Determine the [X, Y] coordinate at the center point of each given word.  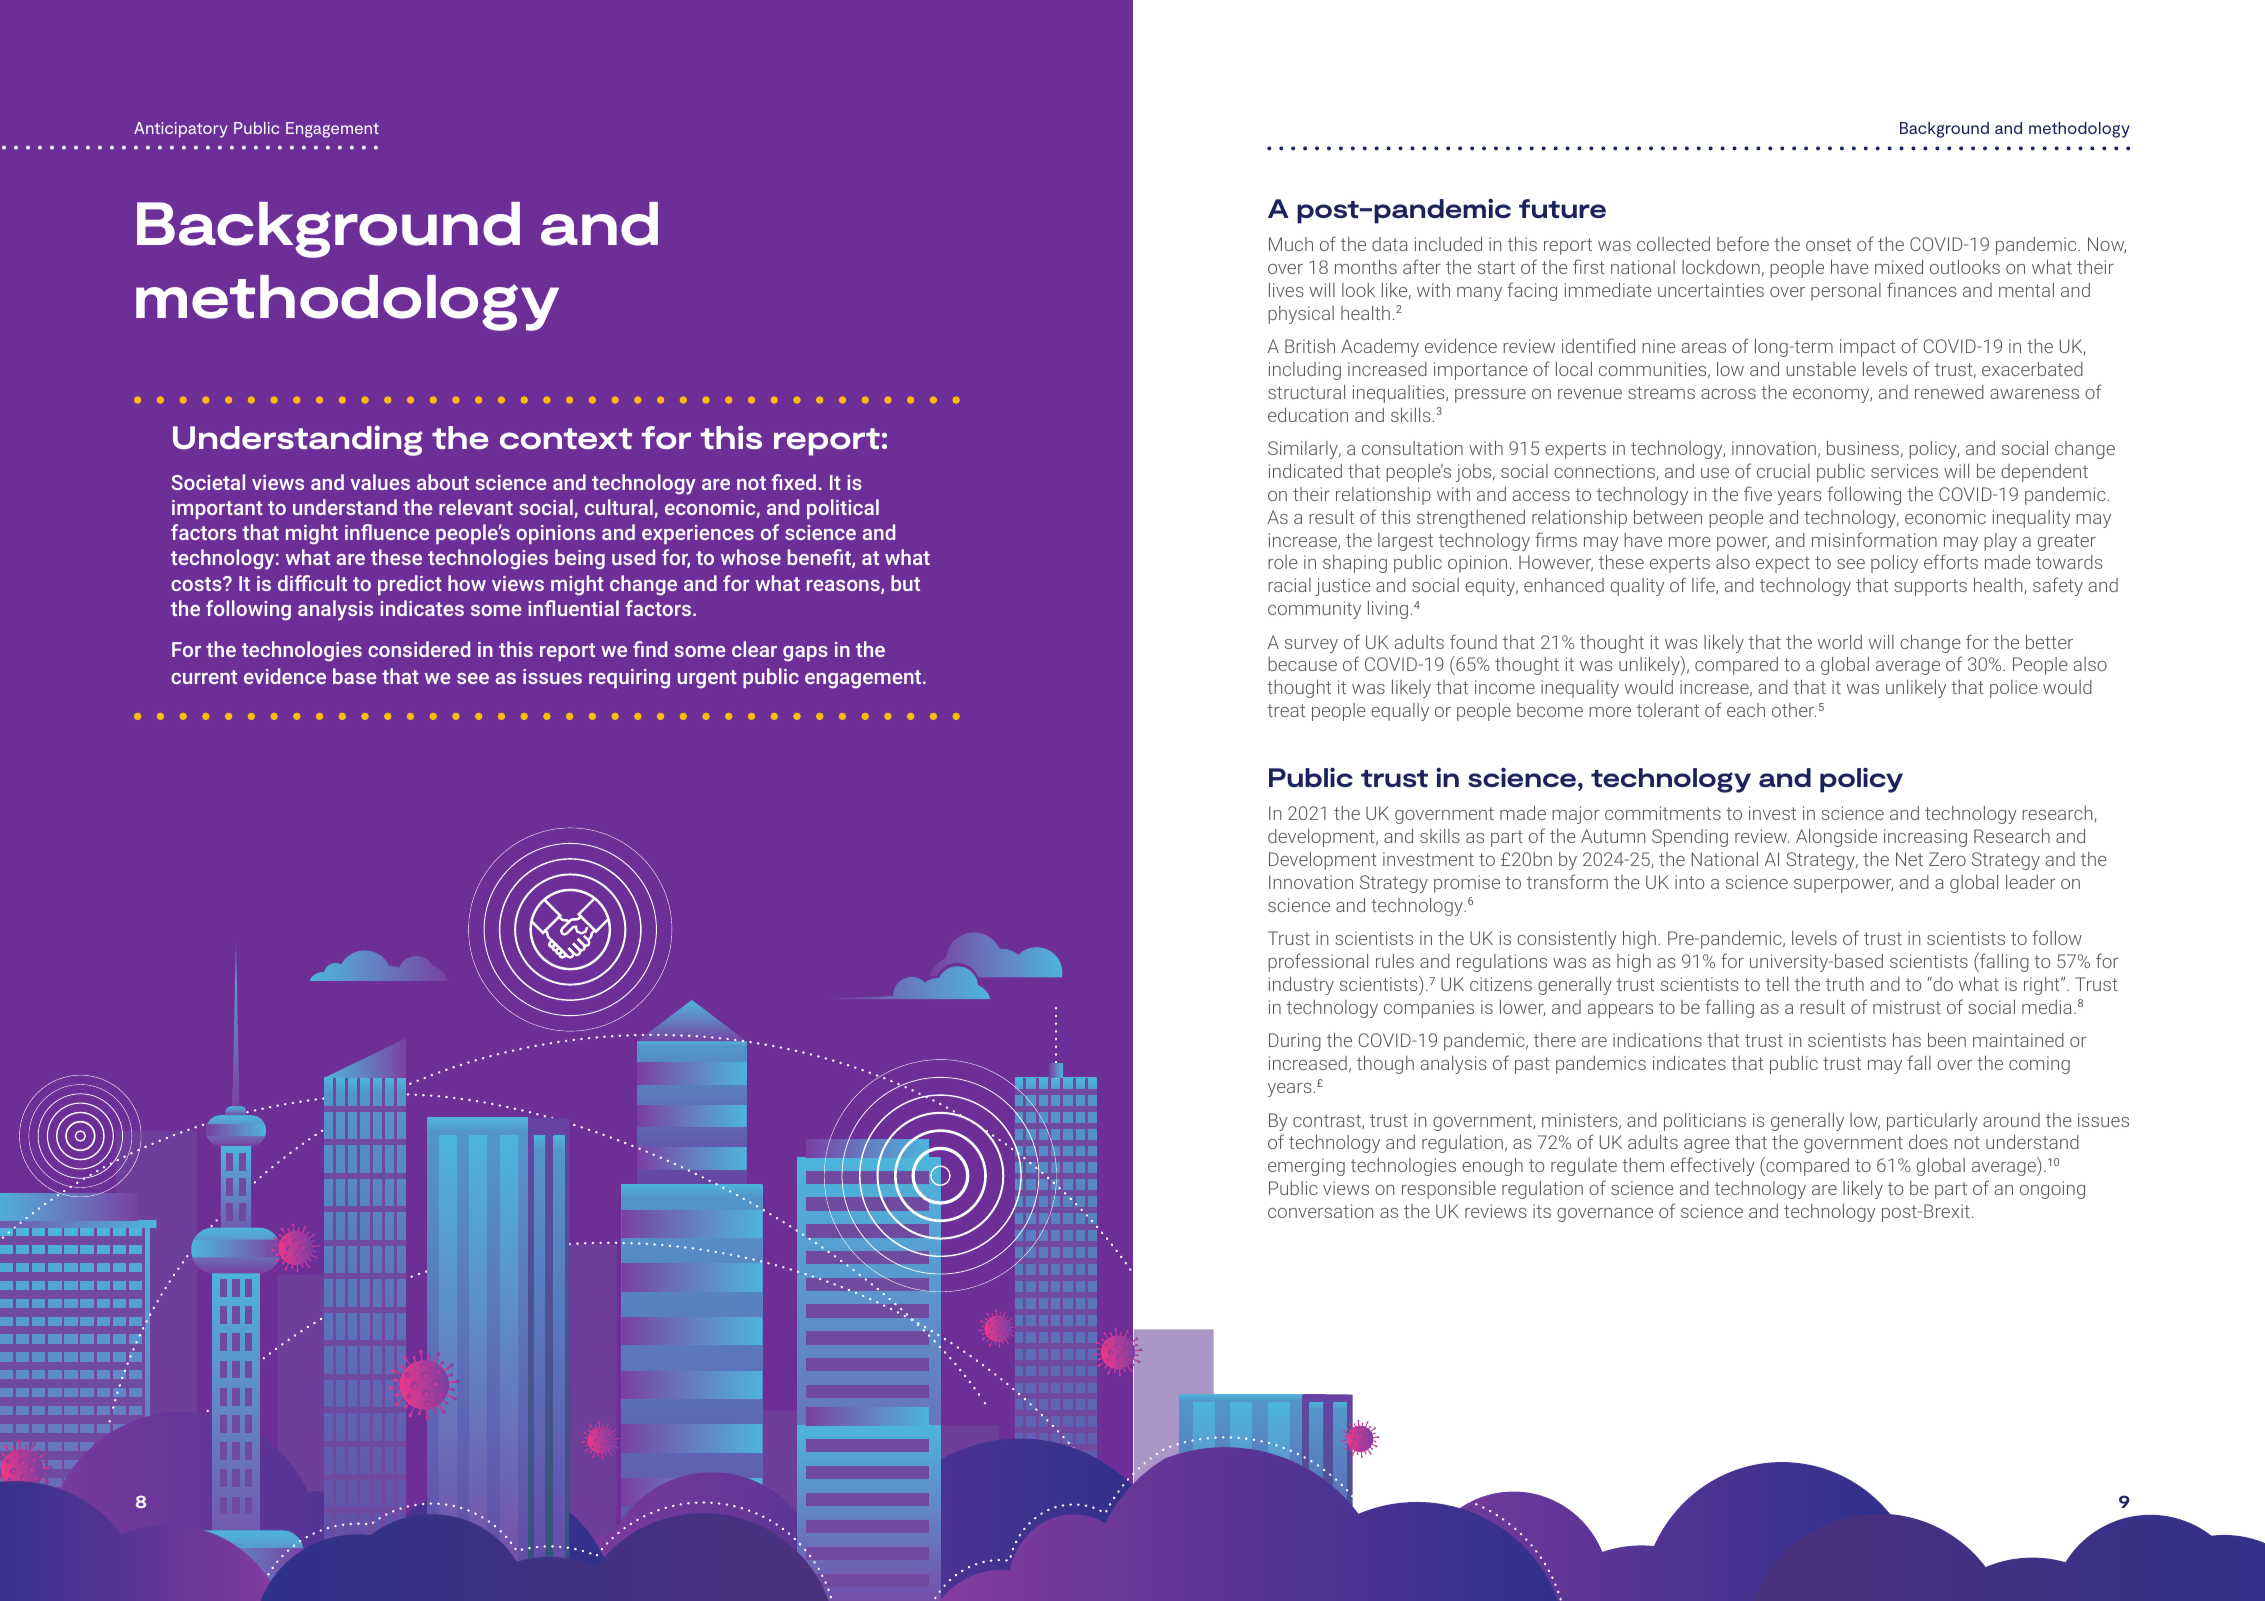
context [566, 438]
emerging [1306, 1167]
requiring [629, 679]
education [1308, 415]
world [1840, 642]
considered [419, 649]
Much [1291, 244]
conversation [1320, 1211]
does [1928, 1142]
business [1863, 448]
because [1302, 664]
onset [1828, 244]
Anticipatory [181, 130]
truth [1845, 984]
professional [1318, 962]
